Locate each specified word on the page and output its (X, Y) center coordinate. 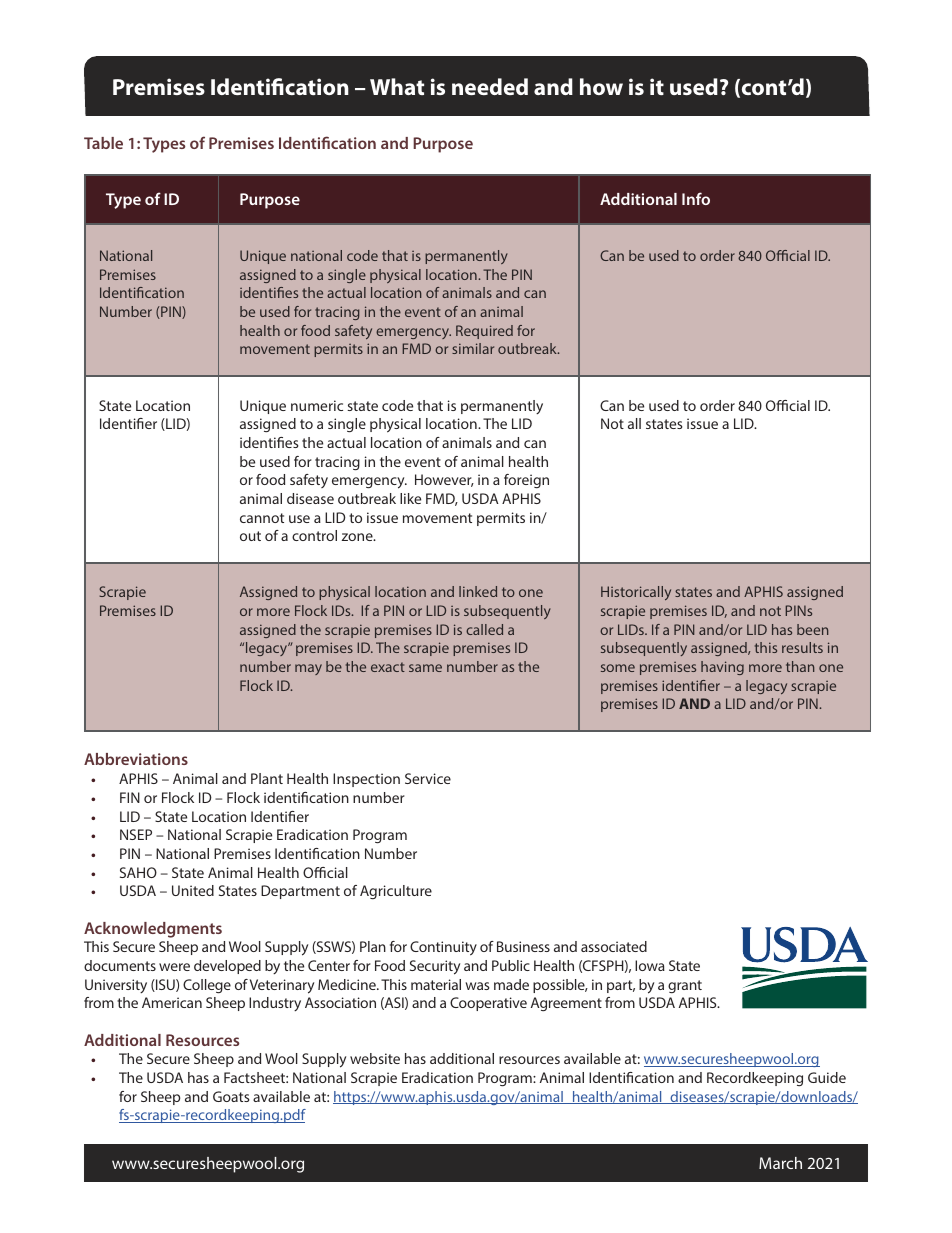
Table (103, 143)
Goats (231, 1096)
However (444, 480)
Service (428, 778)
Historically (636, 593)
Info (696, 198)
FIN (130, 797)
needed (490, 86)
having (722, 668)
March (780, 1163)
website (375, 1058)
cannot (262, 518)
